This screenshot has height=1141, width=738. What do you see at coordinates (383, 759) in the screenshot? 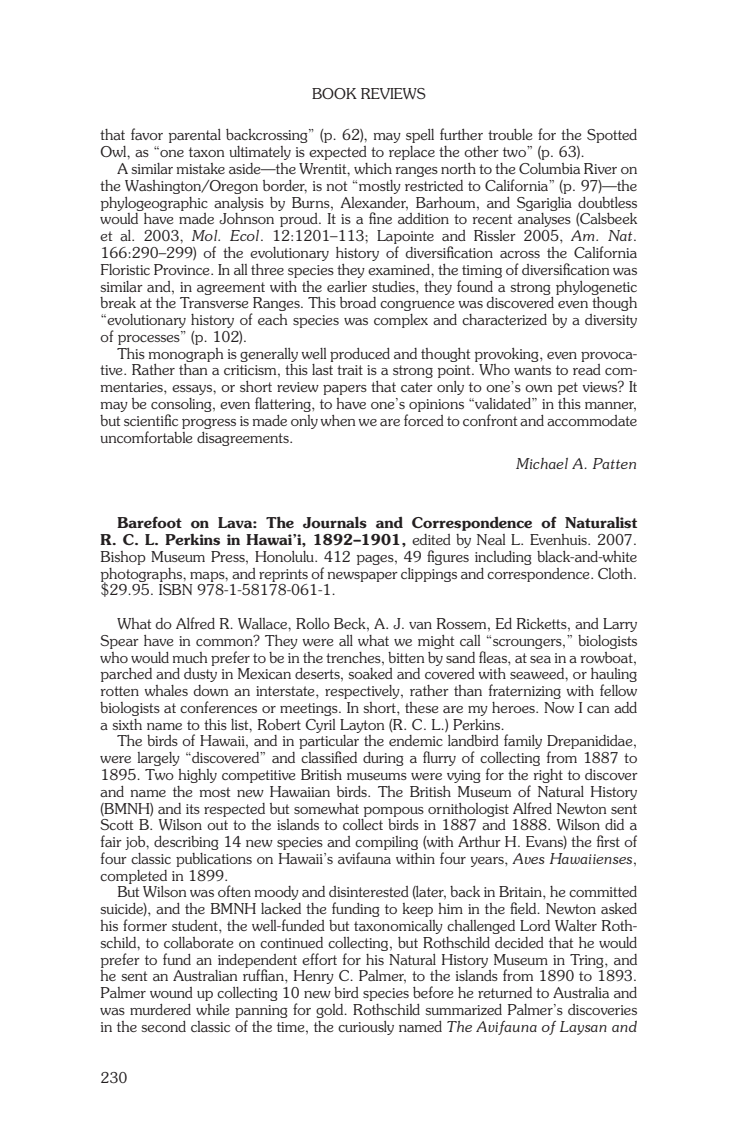
I see `during` at bounding box center [383, 759].
